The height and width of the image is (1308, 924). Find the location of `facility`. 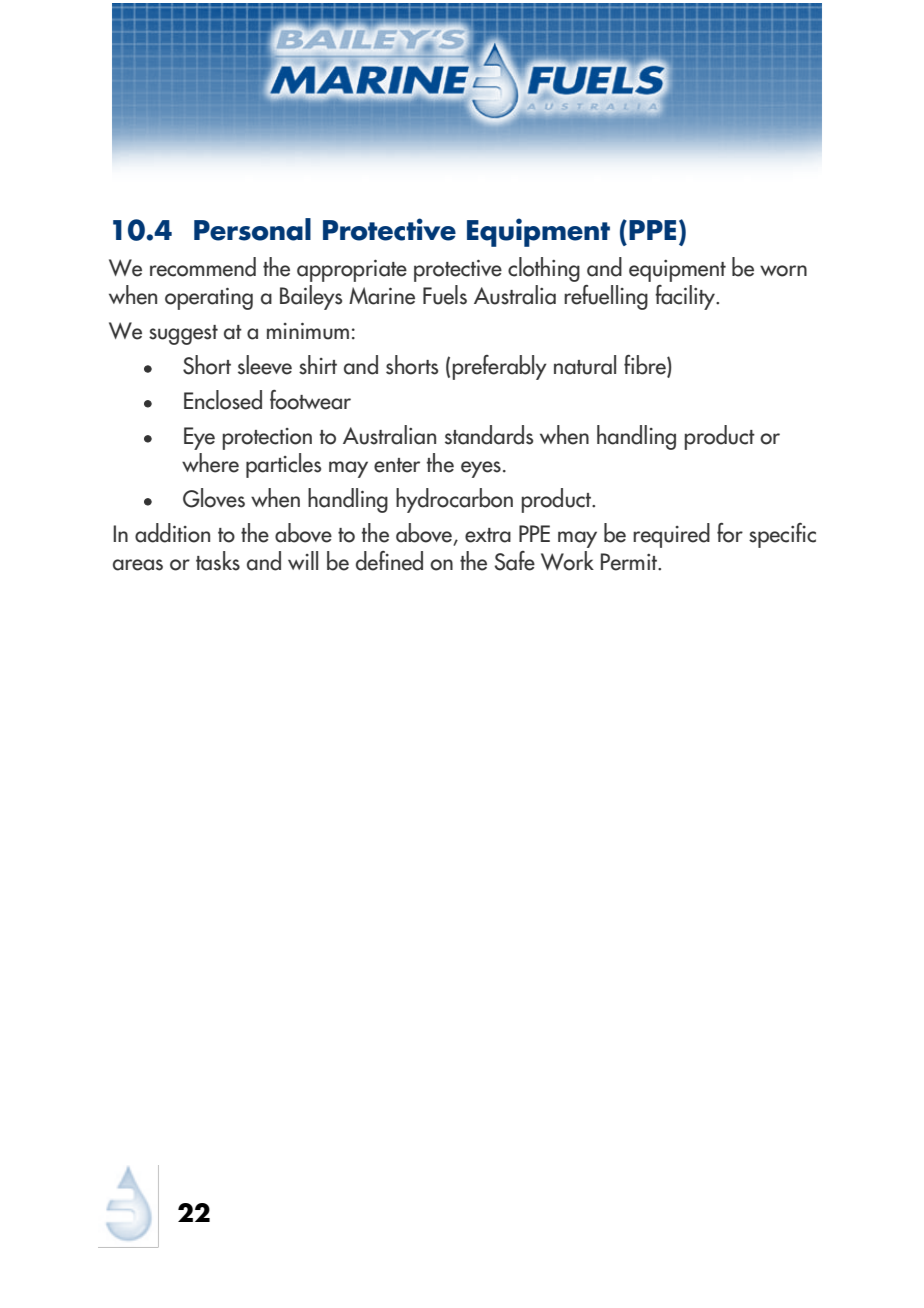

facility is located at coordinates (686, 297).
